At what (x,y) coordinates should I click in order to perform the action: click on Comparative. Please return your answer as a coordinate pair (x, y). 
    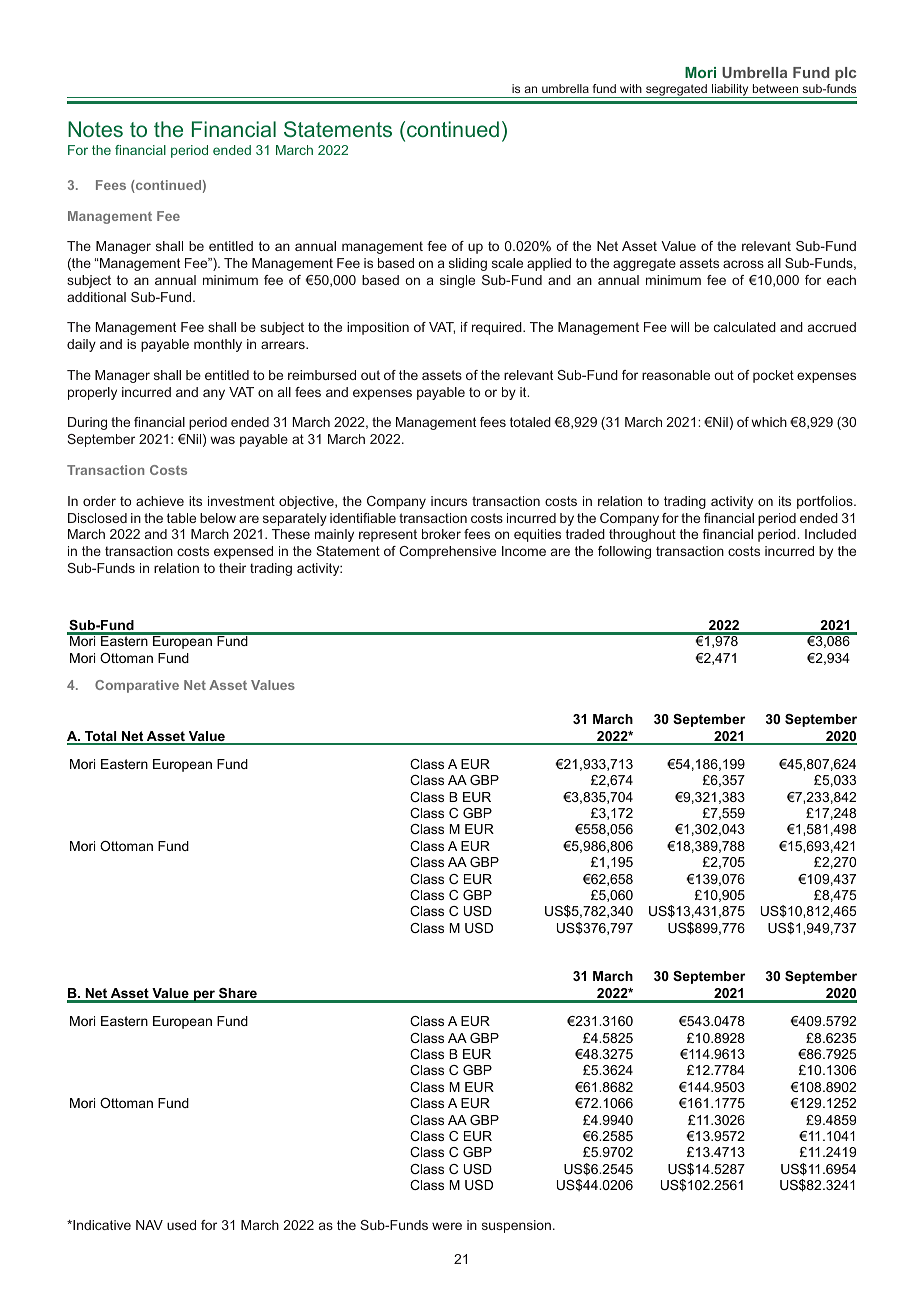
    Looking at the image, I should click on (137, 686).
